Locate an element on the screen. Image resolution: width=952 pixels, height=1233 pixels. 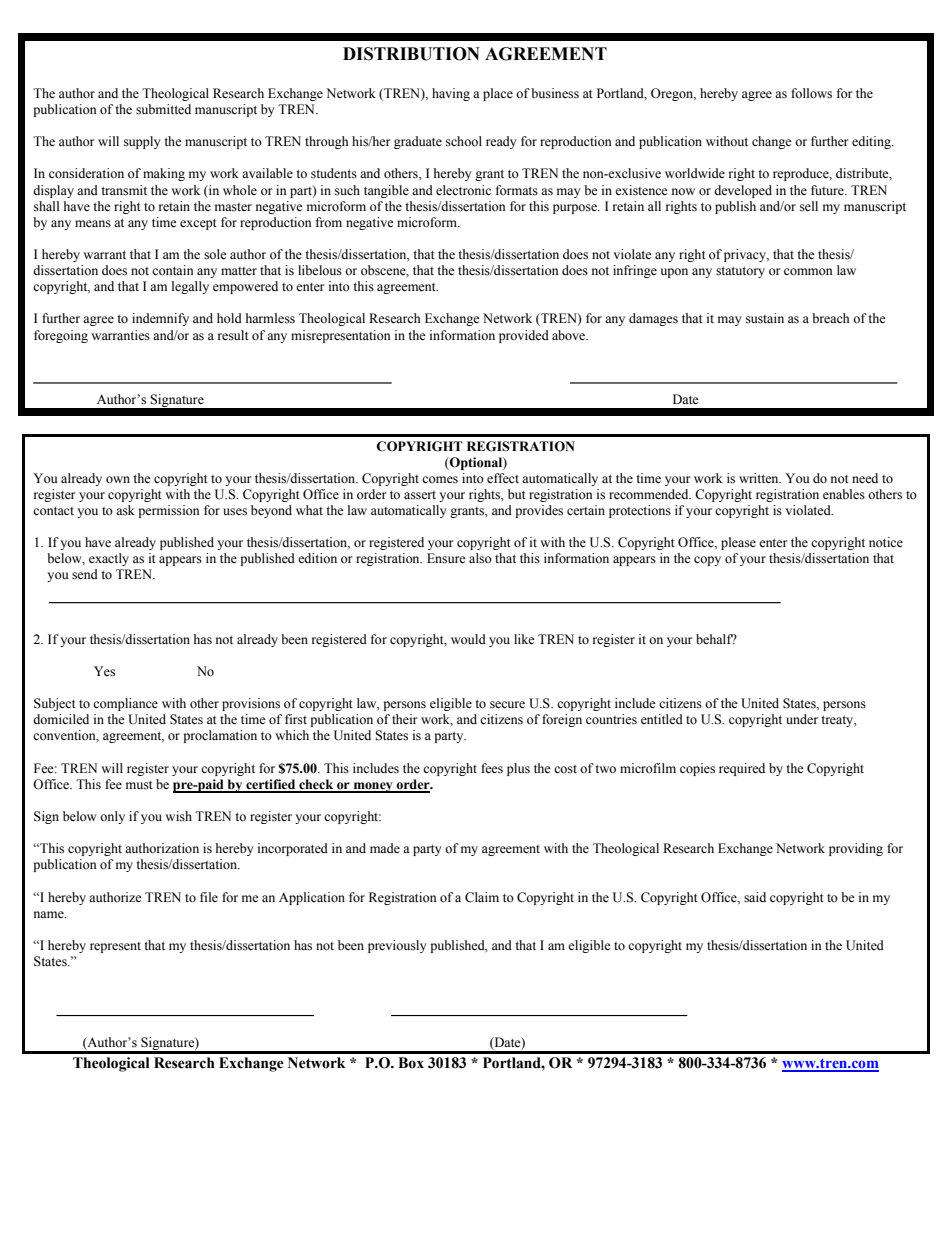
name is located at coordinates (50, 914).
